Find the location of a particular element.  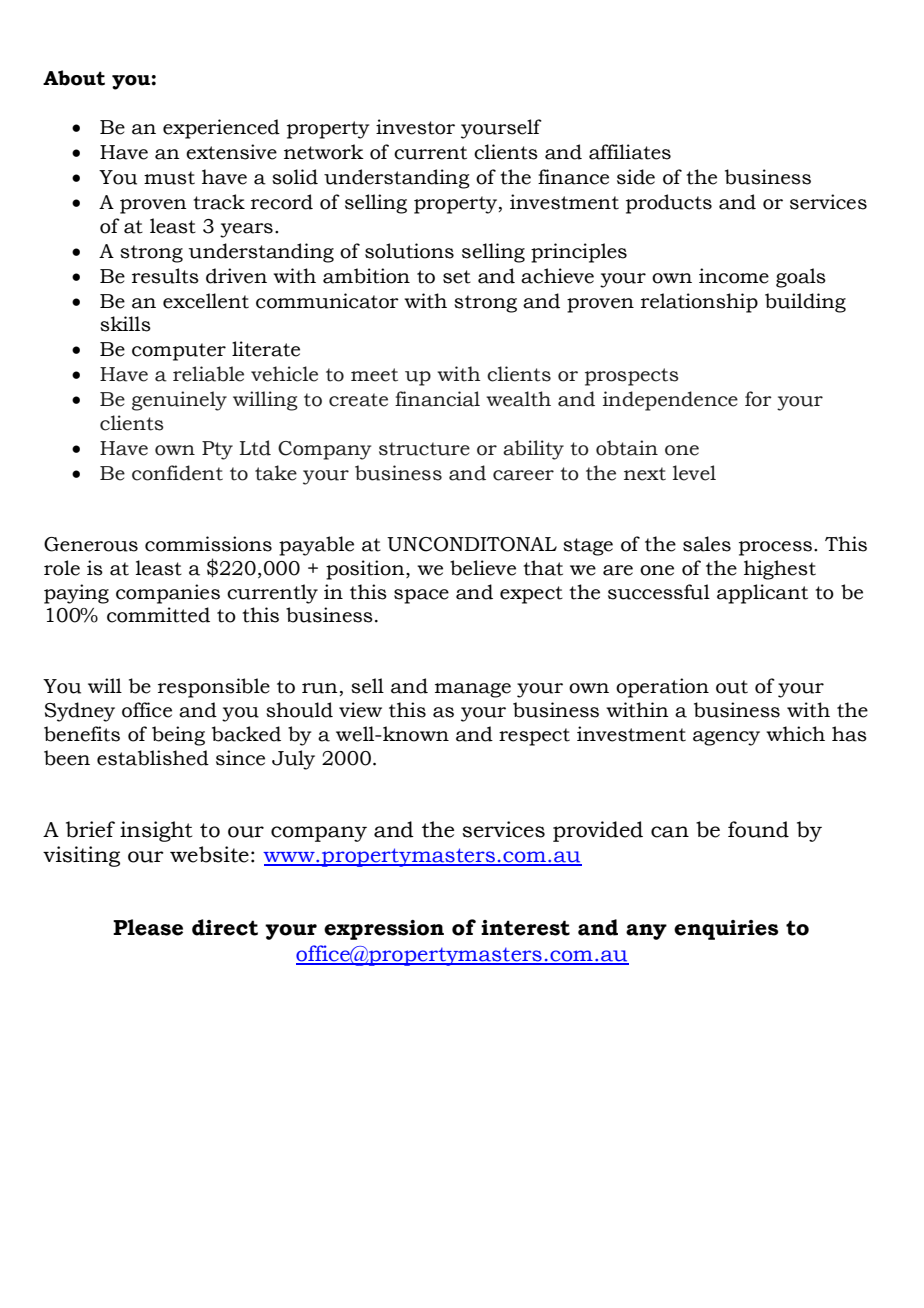

affiliates is located at coordinates (630, 152).
